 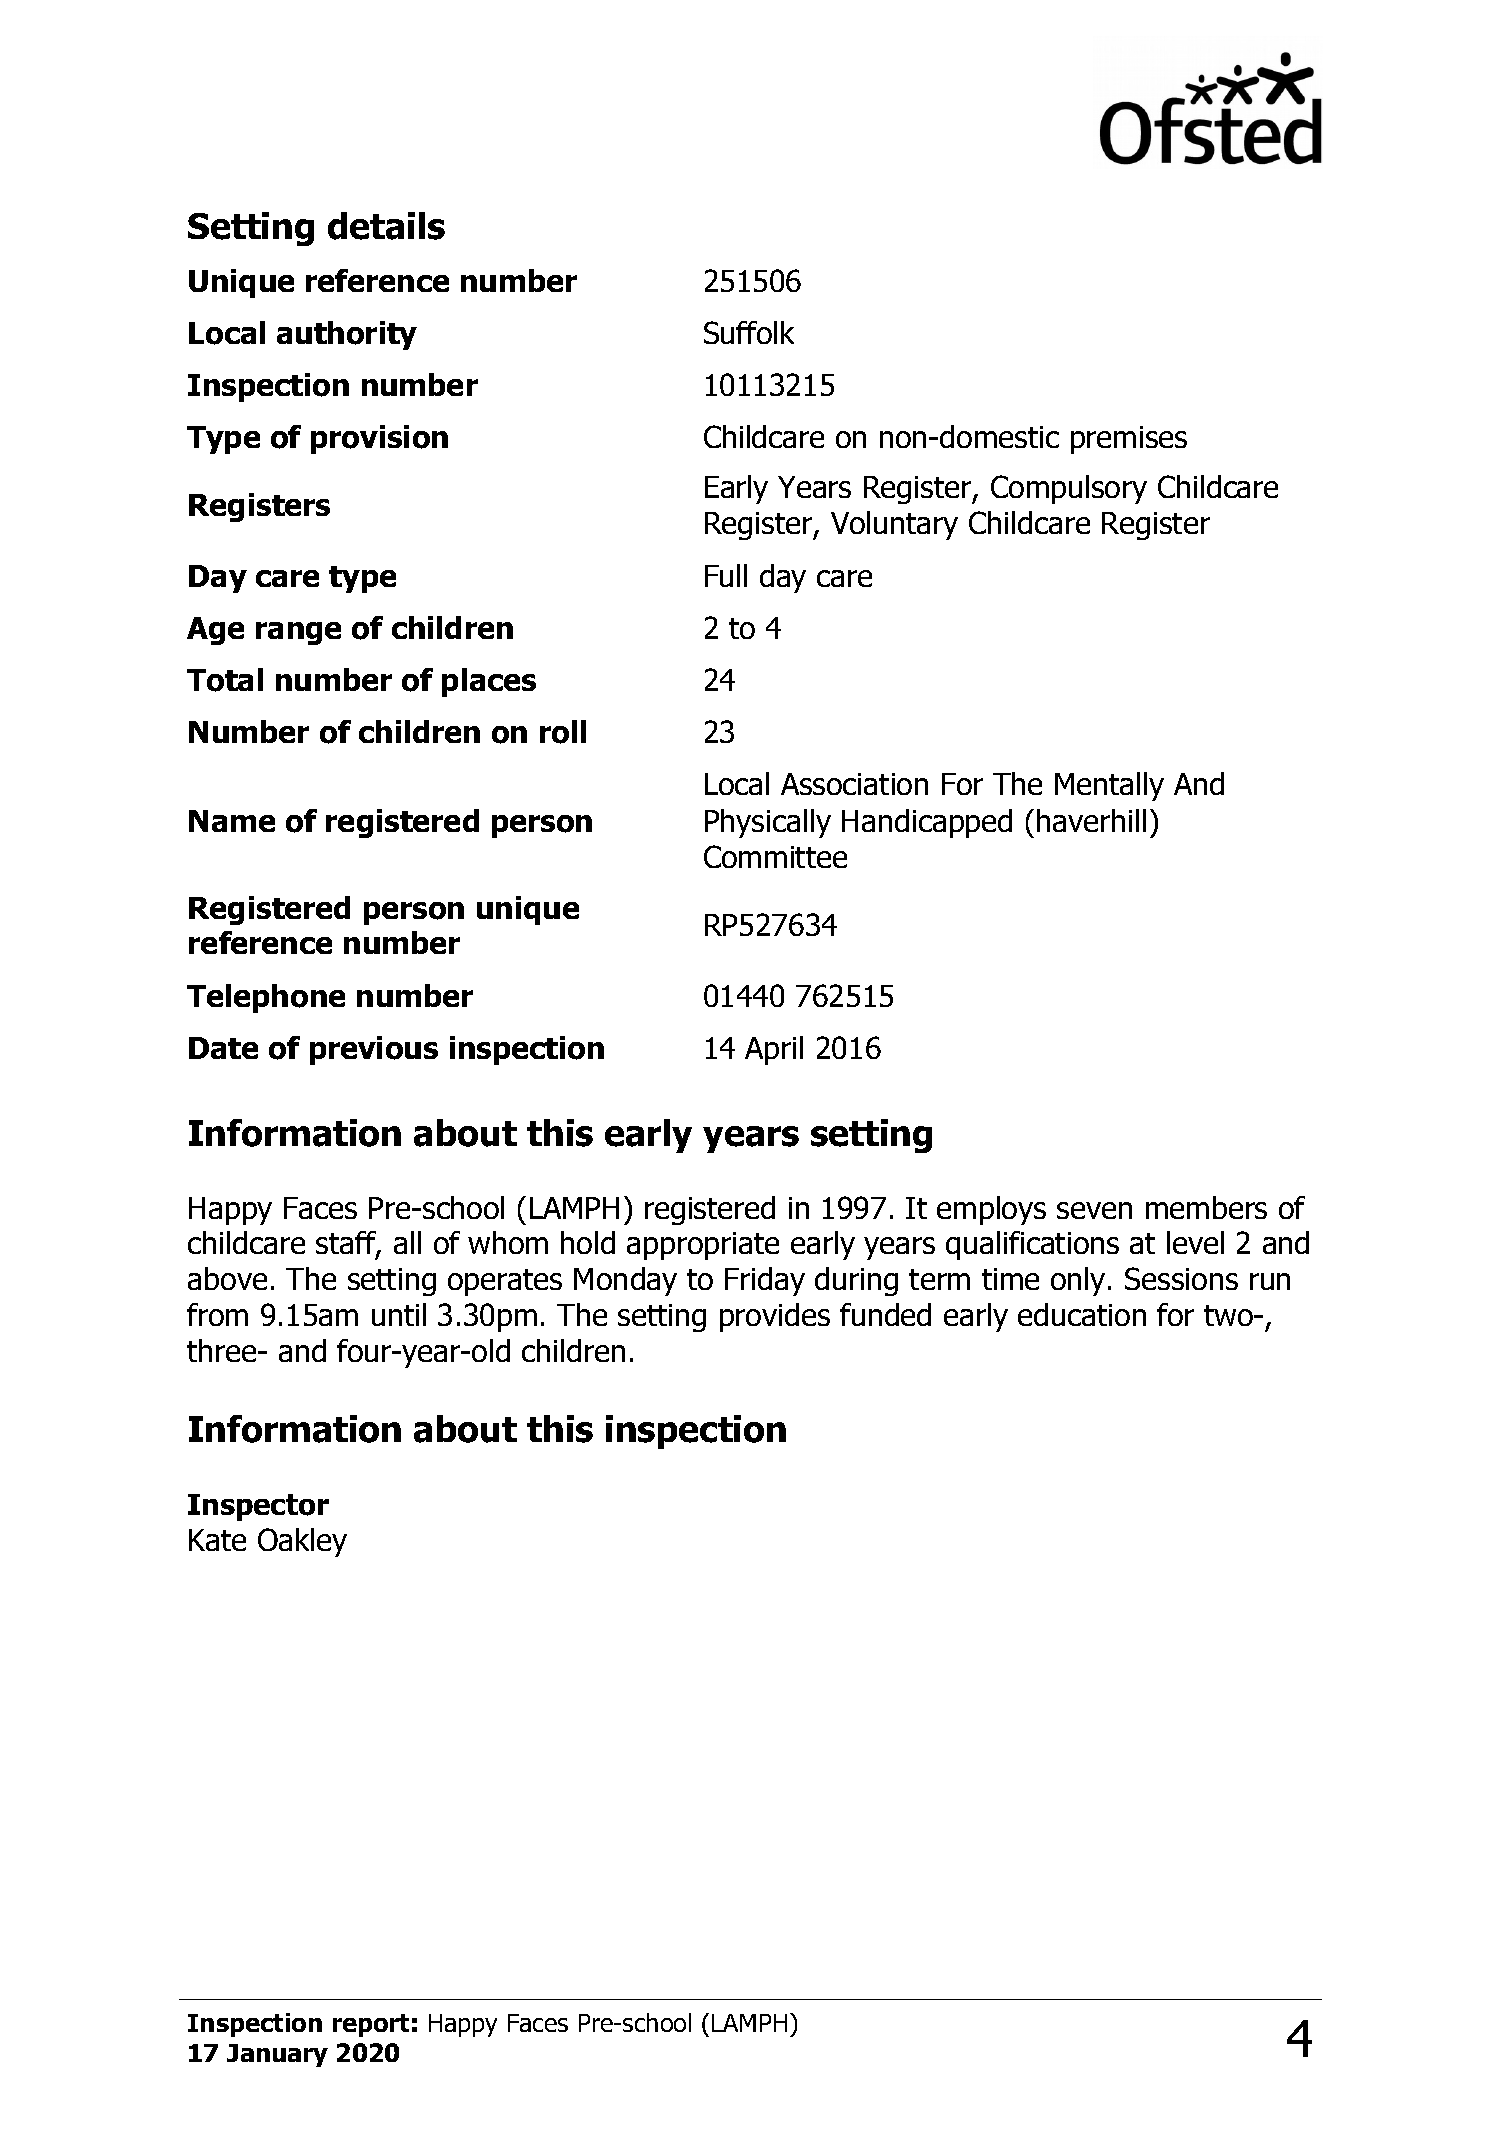 I want to click on education, so click(x=1082, y=1314).
